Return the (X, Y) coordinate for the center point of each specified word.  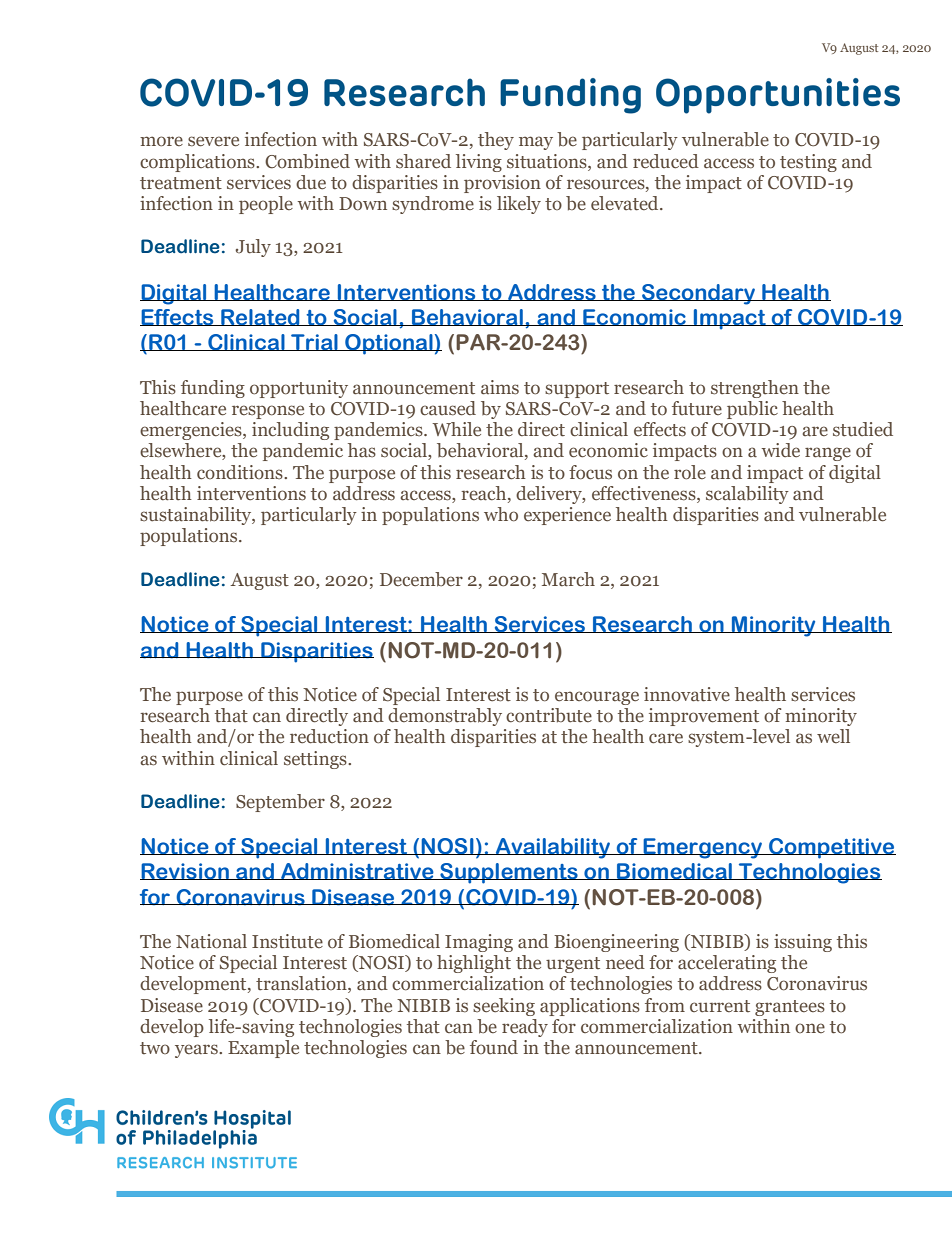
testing (808, 163)
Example (263, 1049)
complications (198, 163)
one (810, 1028)
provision (502, 184)
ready (525, 1028)
